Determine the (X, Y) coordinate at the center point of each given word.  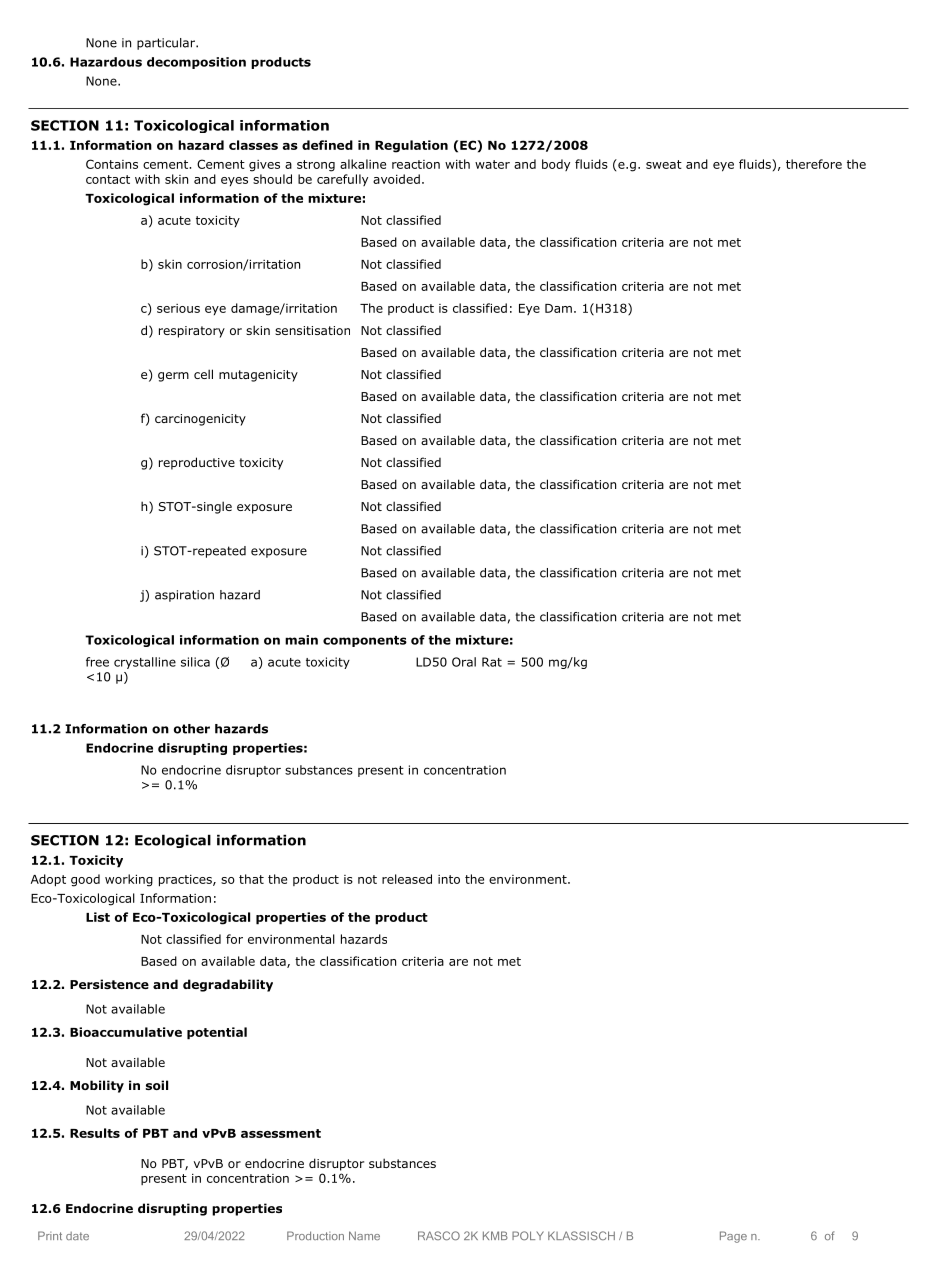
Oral (464, 662)
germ (173, 377)
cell (203, 374)
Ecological (173, 841)
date (77, 1236)
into (449, 879)
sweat (664, 164)
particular (167, 44)
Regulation (411, 146)
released (407, 879)
